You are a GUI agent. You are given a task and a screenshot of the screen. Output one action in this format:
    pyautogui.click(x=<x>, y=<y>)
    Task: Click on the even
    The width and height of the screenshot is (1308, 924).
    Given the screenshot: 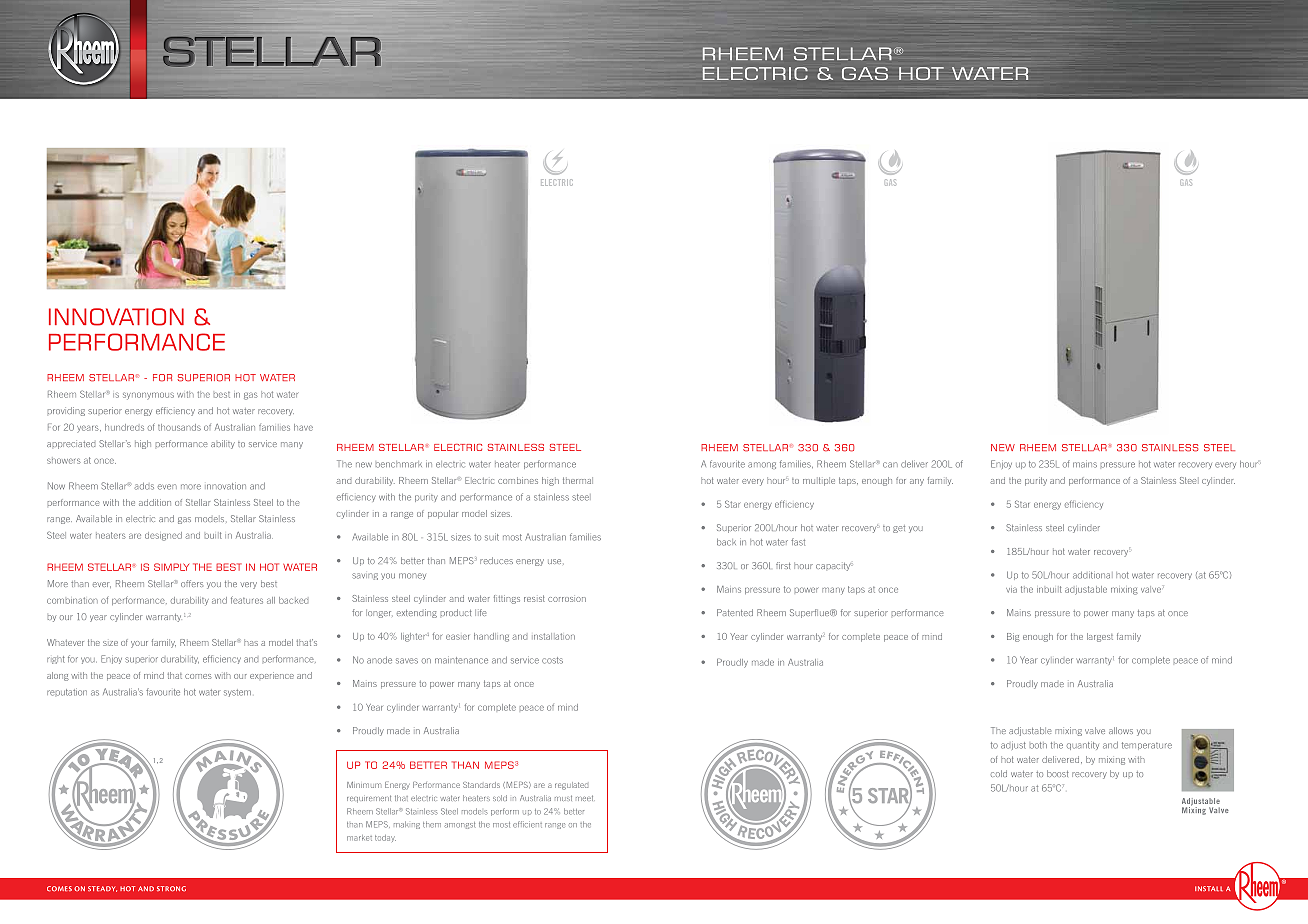 What is the action you would take?
    pyautogui.click(x=167, y=487)
